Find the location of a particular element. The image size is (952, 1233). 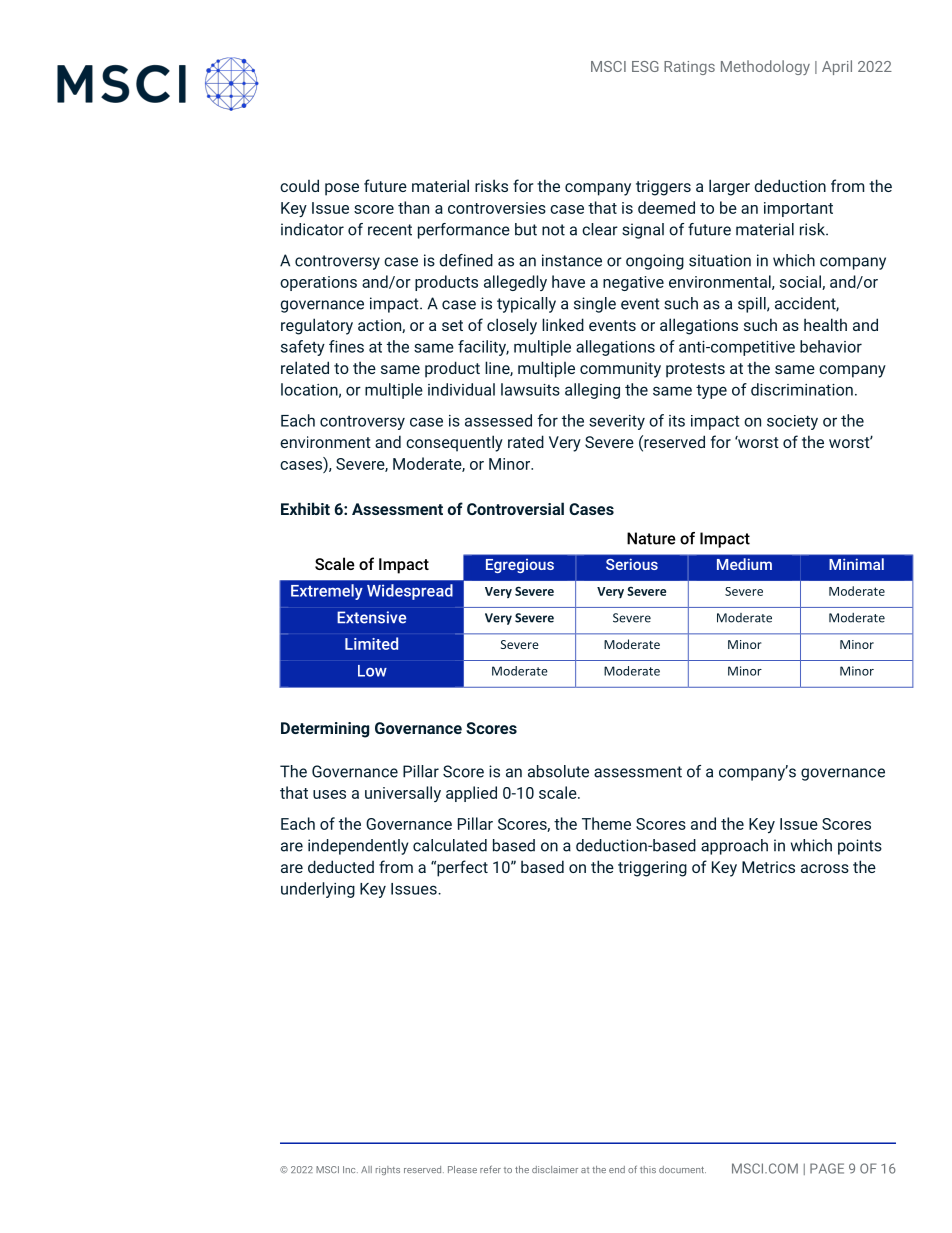

disclaimer is located at coordinates (555, 1169).
